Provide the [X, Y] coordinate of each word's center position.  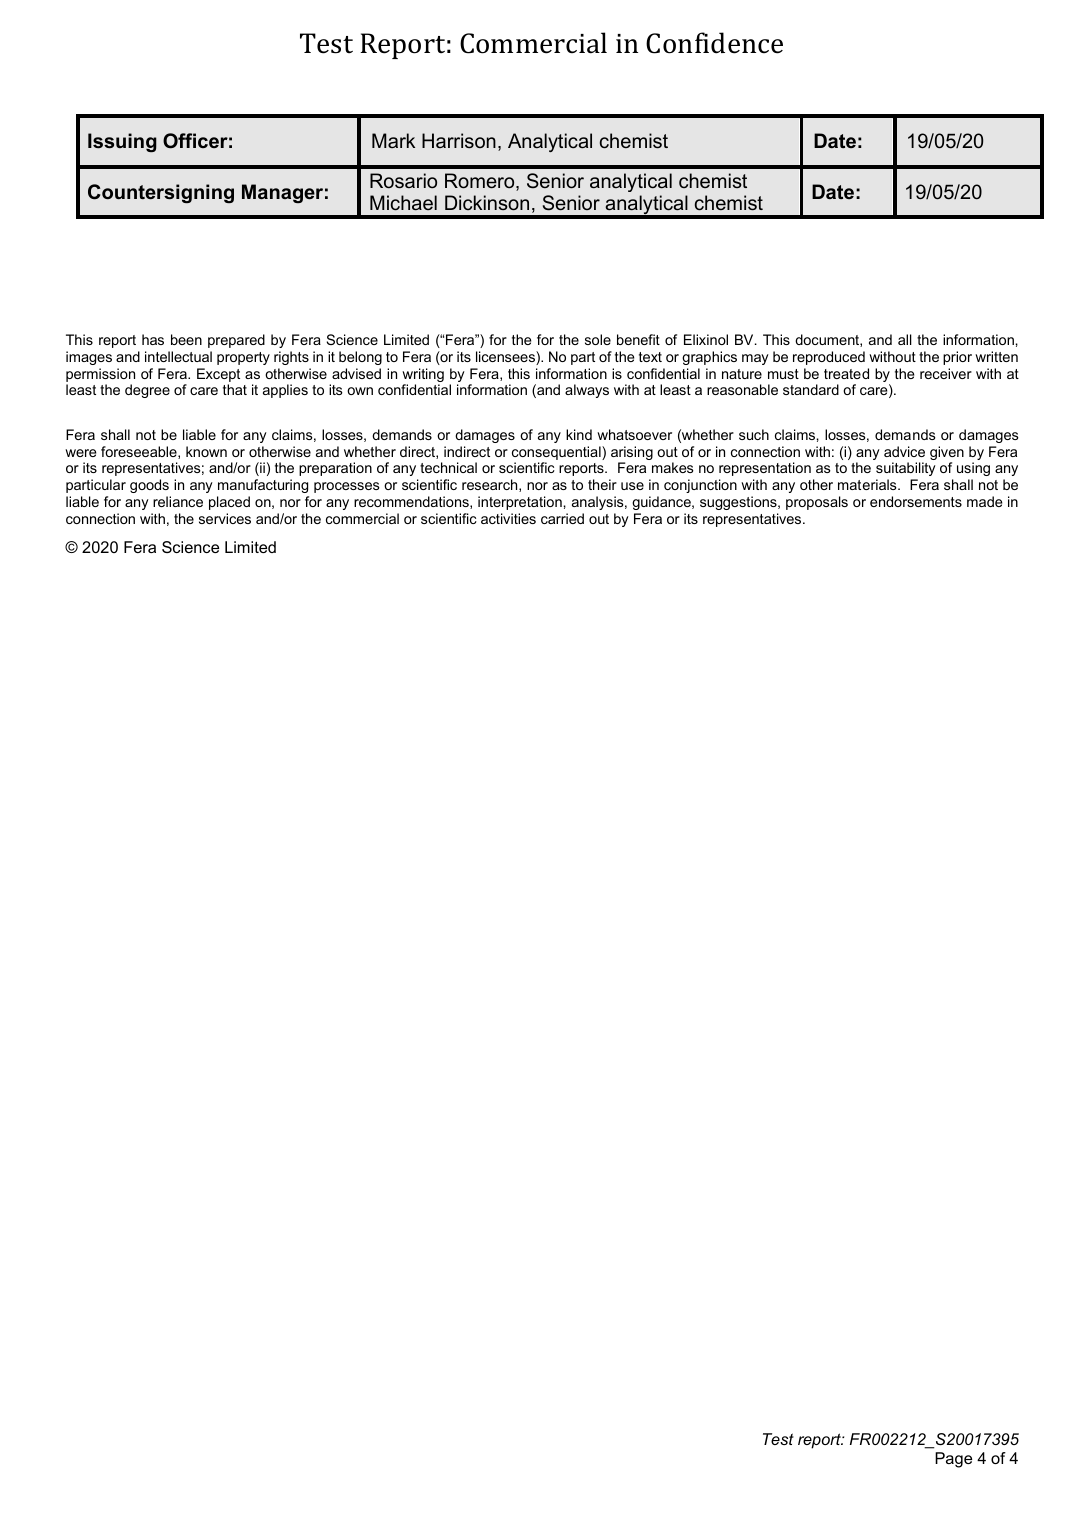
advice [904, 451]
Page [953, 1460]
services [225, 518]
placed [229, 503]
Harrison [459, 140]
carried [562, 518]
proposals [817, 503]
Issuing [122, 142]
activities [508, 518]
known [206, 451]
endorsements [916, 501]
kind [579, 434]
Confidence [714, 43]
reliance [178, 501]
